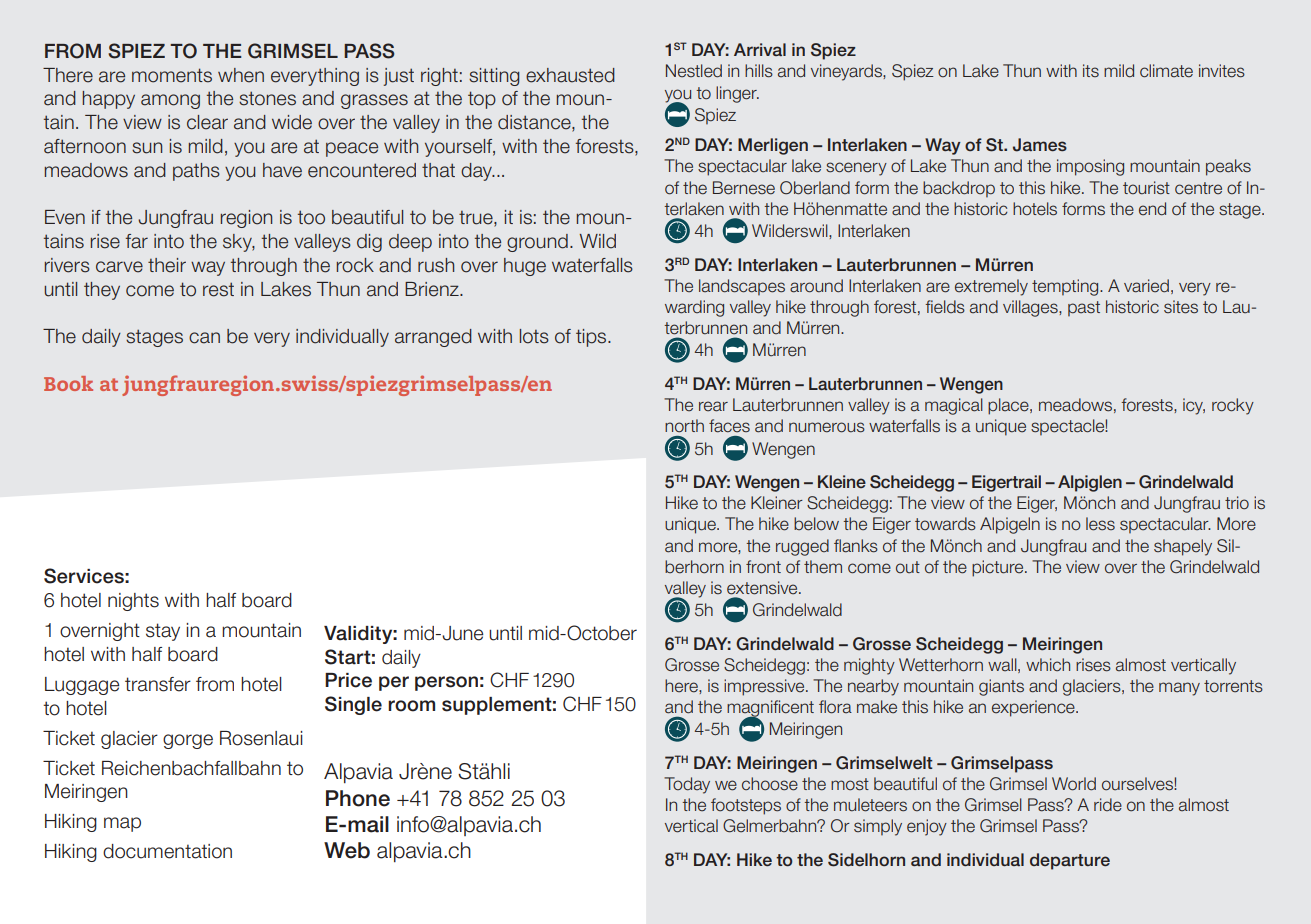  What do you see at coordinates (172, 75) in the screenshot?
I see `moments` at bounding box center [172, 75].
